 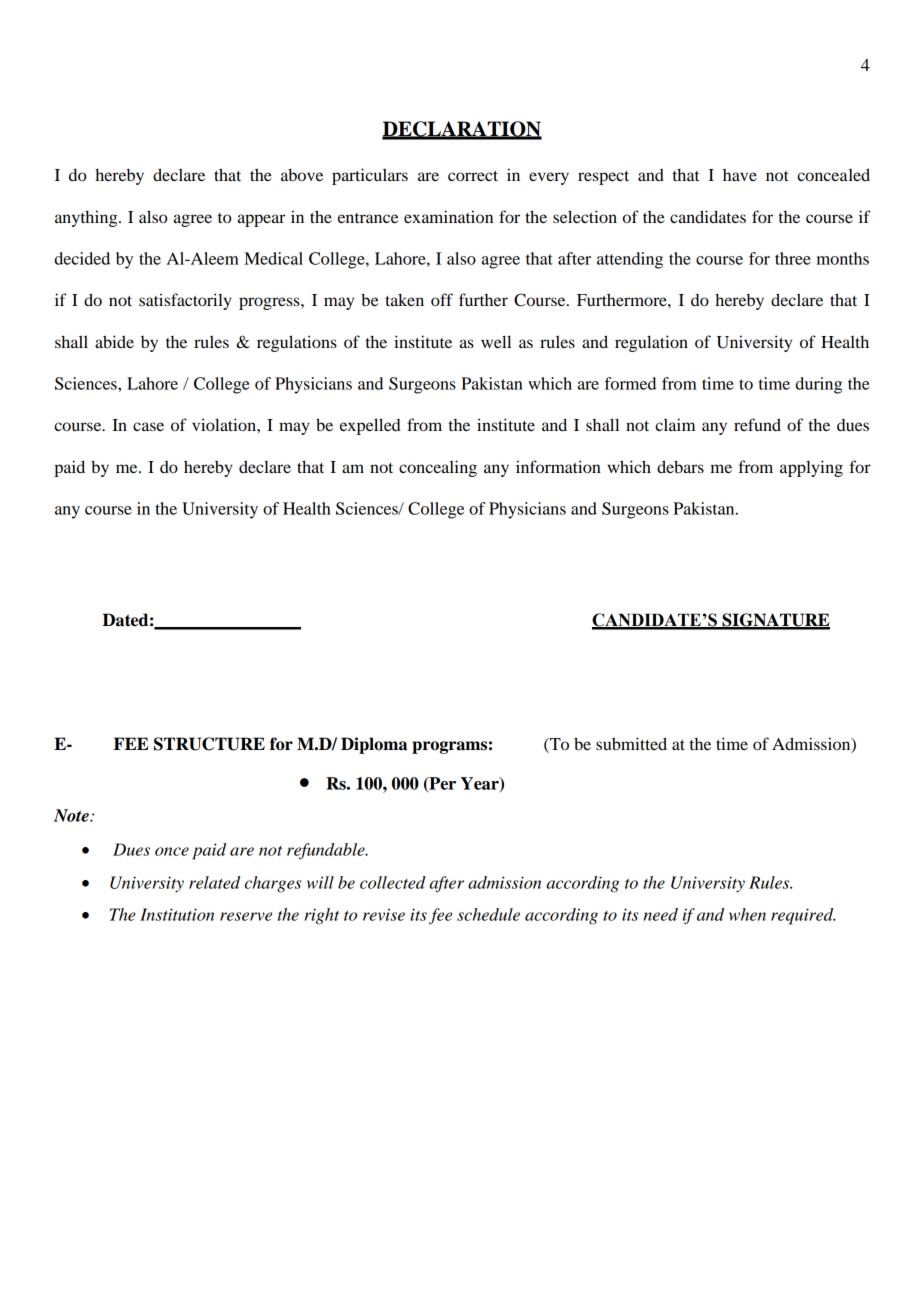 What do you see at coordinates (302, 174) in the screenshot?
I see `above` at bounding box center [302, 174].
